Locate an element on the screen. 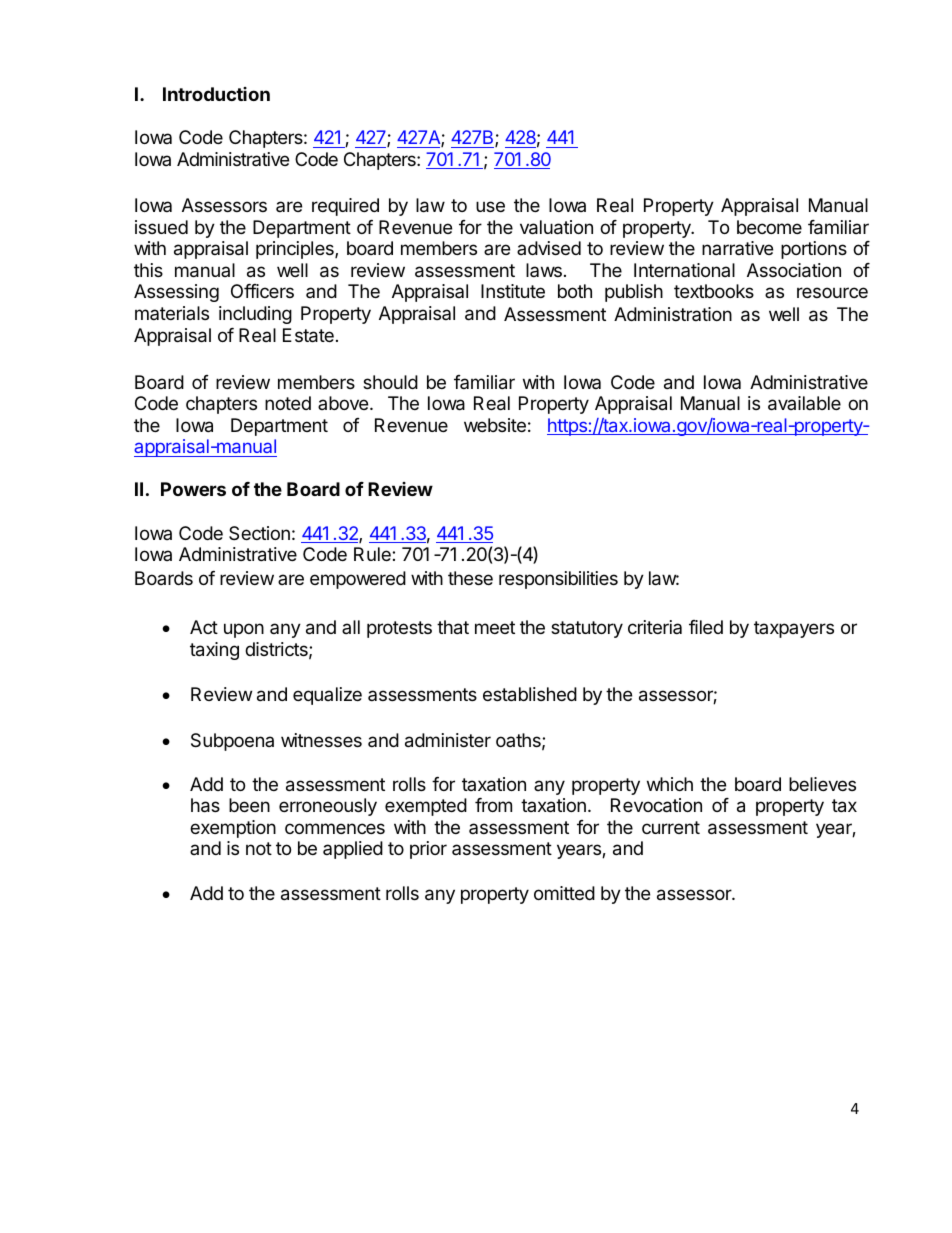 The height and width of the screenshot is (1233, 952). upon is located at coordinates (244, 630).
